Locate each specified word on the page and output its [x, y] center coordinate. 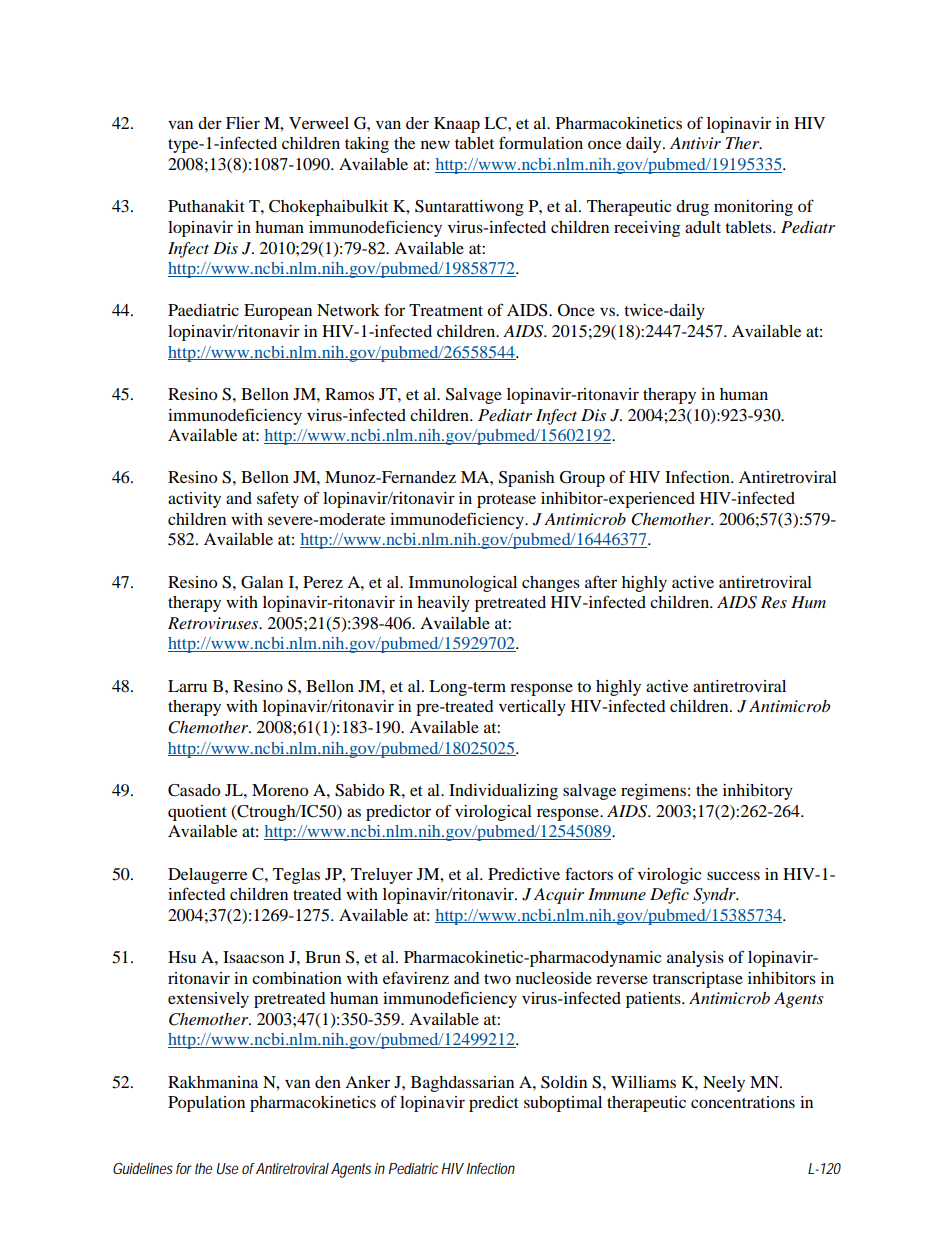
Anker [367, 1082]
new [435, 144]
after [601, 581]
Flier [243, 123]
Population [206, 1104]
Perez [323, 582]
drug [692, 208]
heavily [443, 604]
